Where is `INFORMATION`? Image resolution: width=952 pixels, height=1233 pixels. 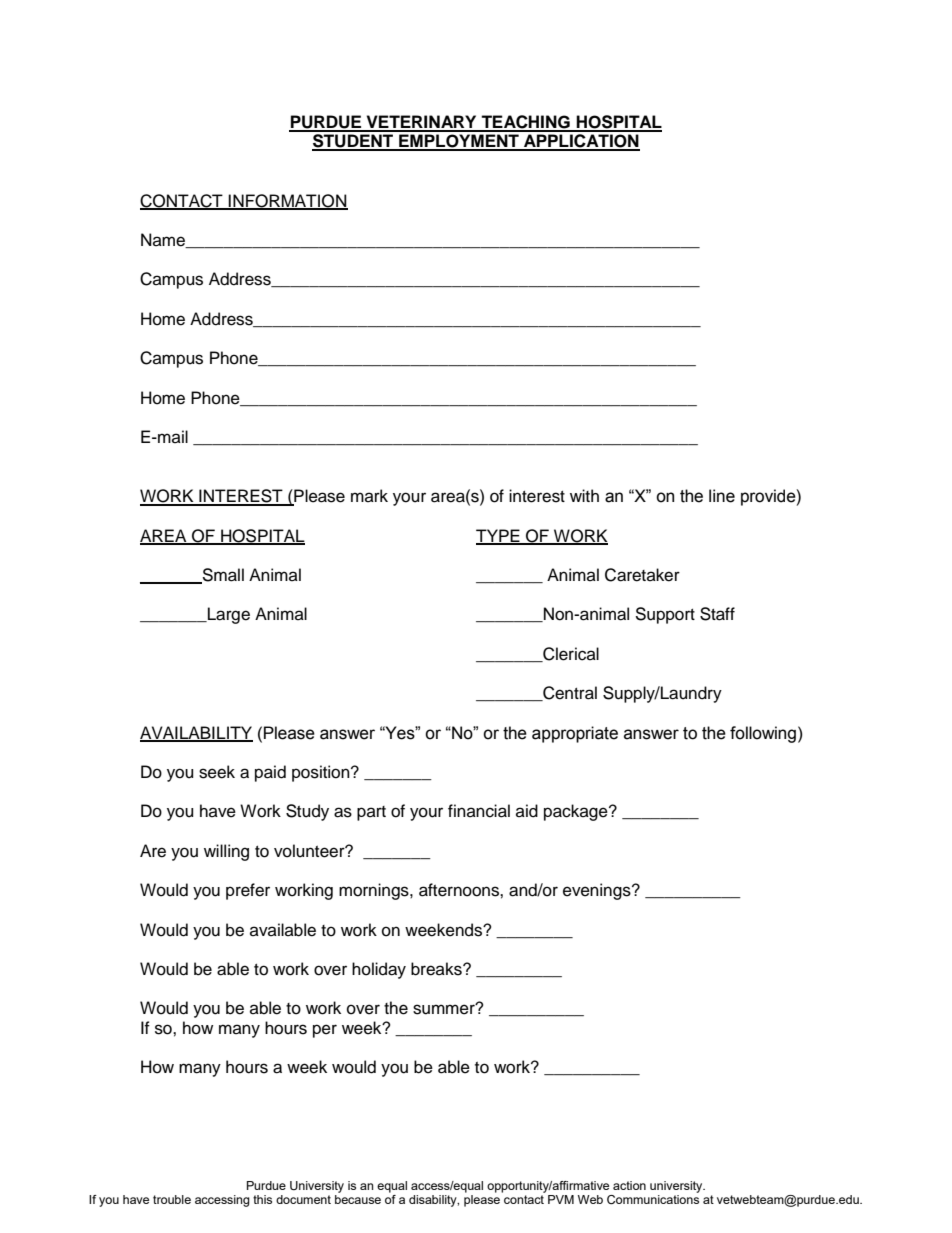 INFORMATION is located at coordinates (287, 202).
